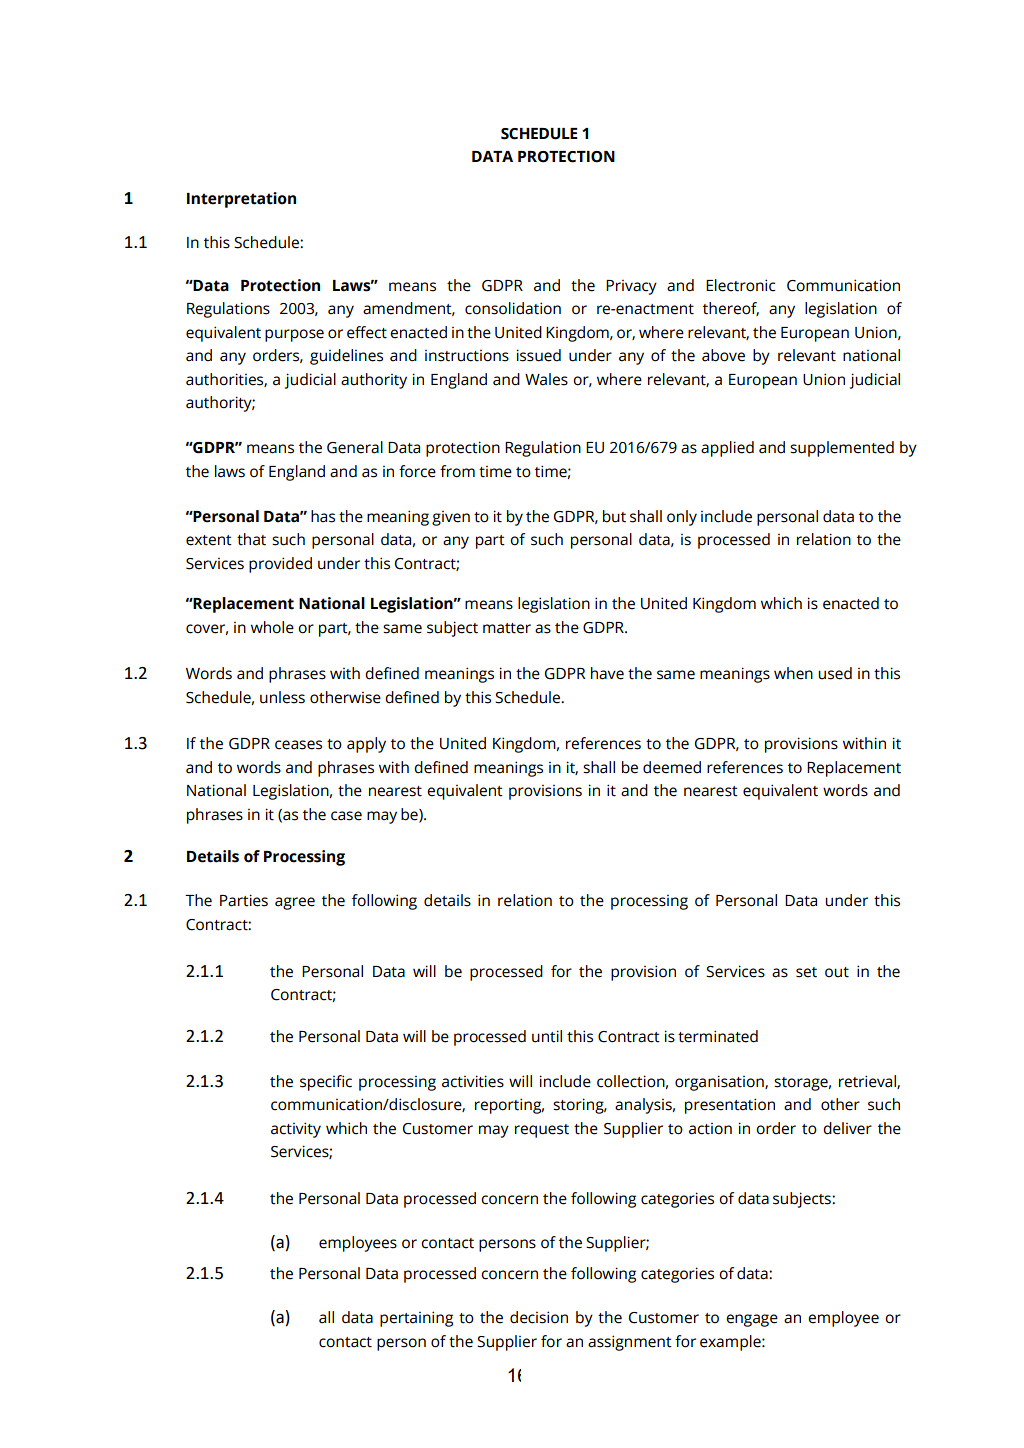 The image size is (1024, 1448). Describe the element at coordinates (298, 745) in the screenshot. I see `ceases` at that location.
